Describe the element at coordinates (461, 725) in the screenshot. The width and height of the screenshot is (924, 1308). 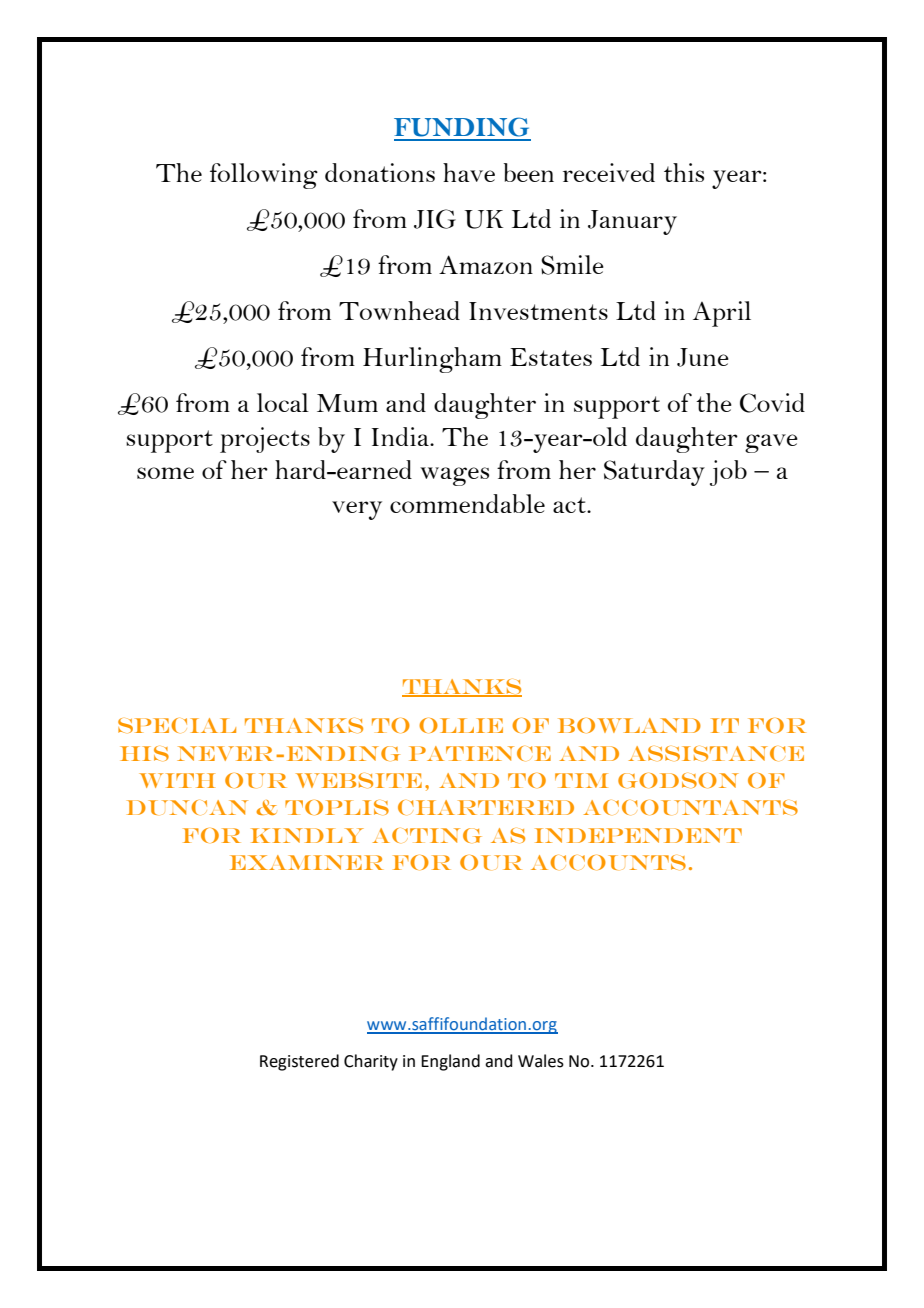
I see `Ollie` at that location.
